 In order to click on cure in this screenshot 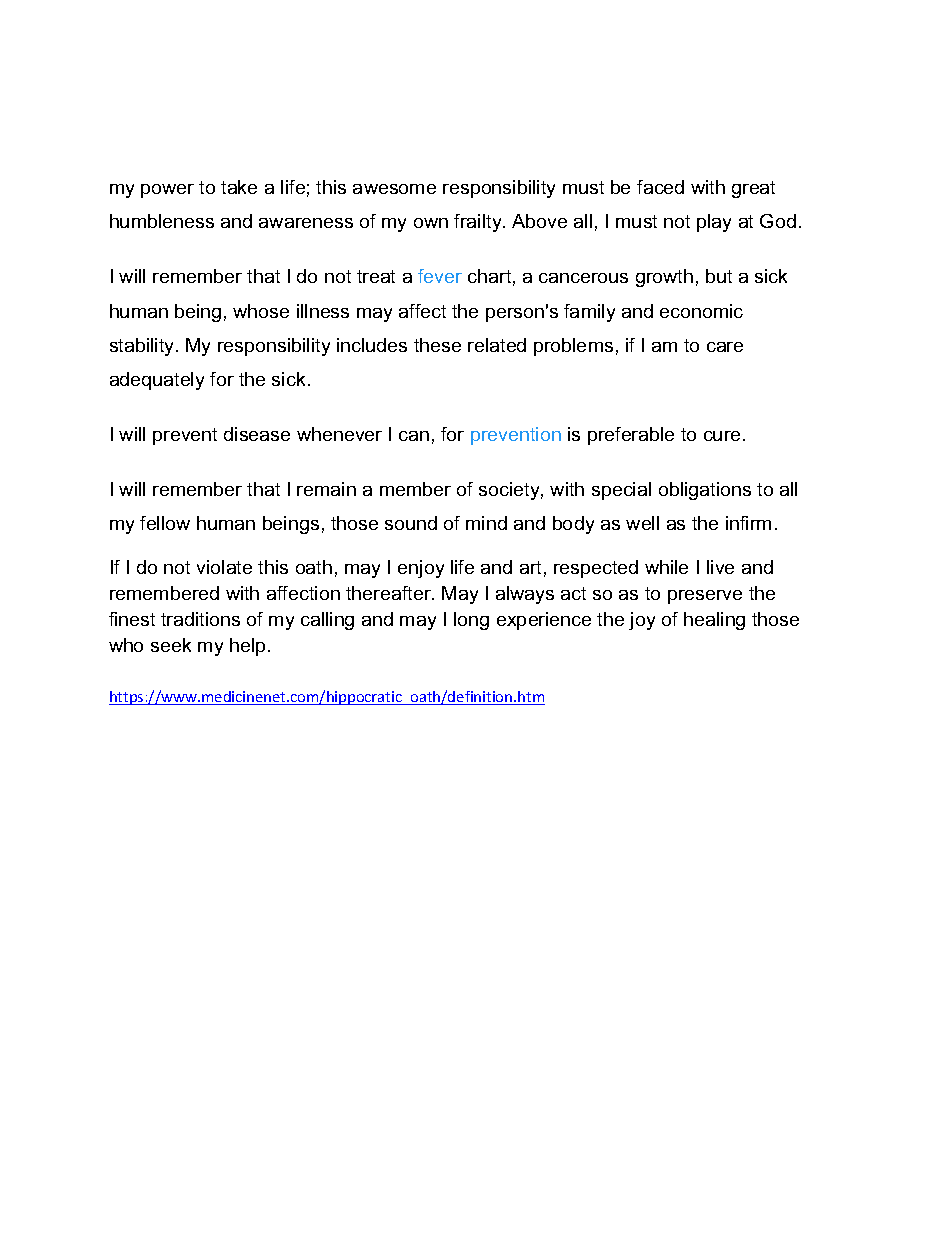, I will do `click(722, 436)`.
